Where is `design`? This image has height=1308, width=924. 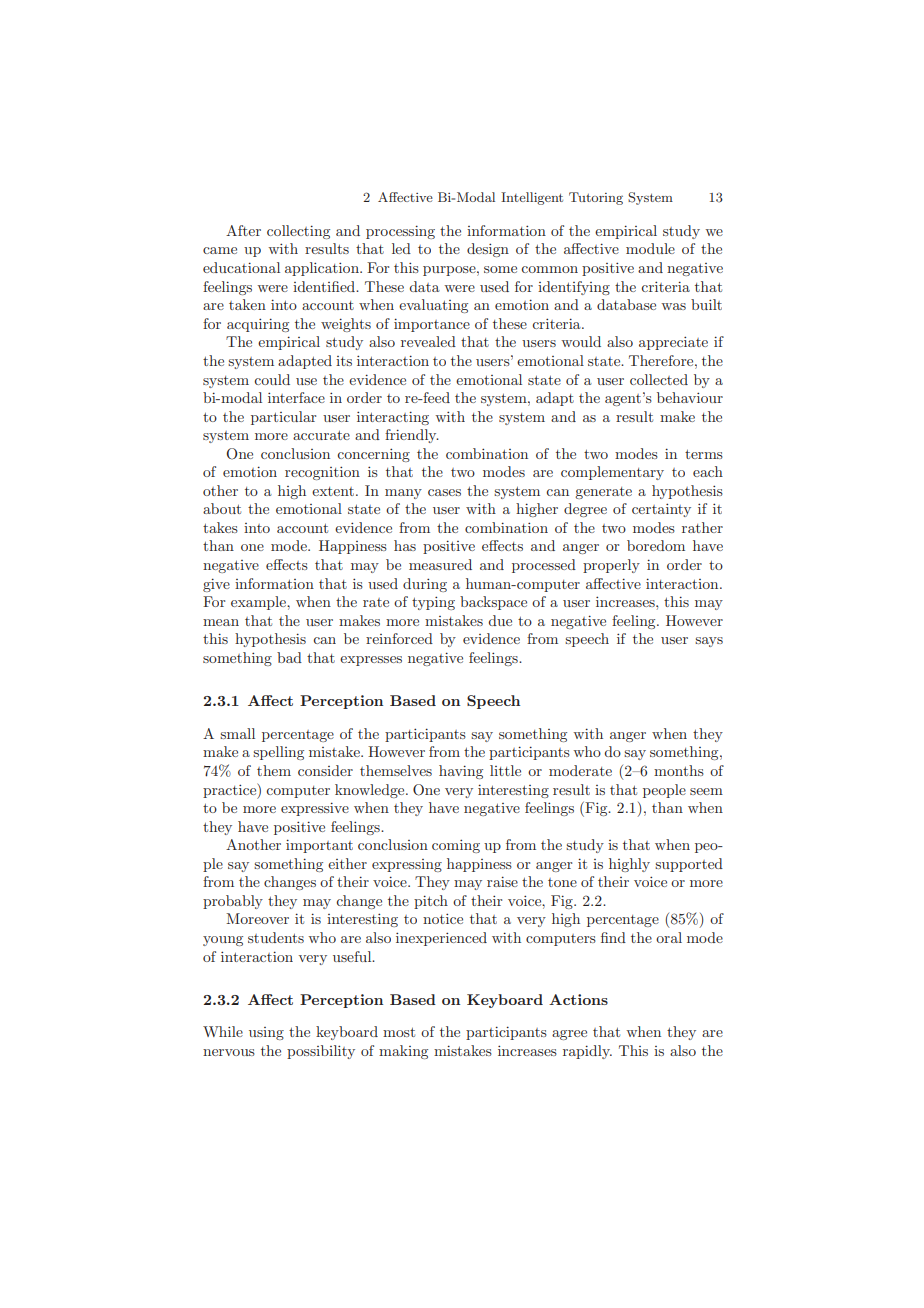 design is located at coordinates (488, 250).
